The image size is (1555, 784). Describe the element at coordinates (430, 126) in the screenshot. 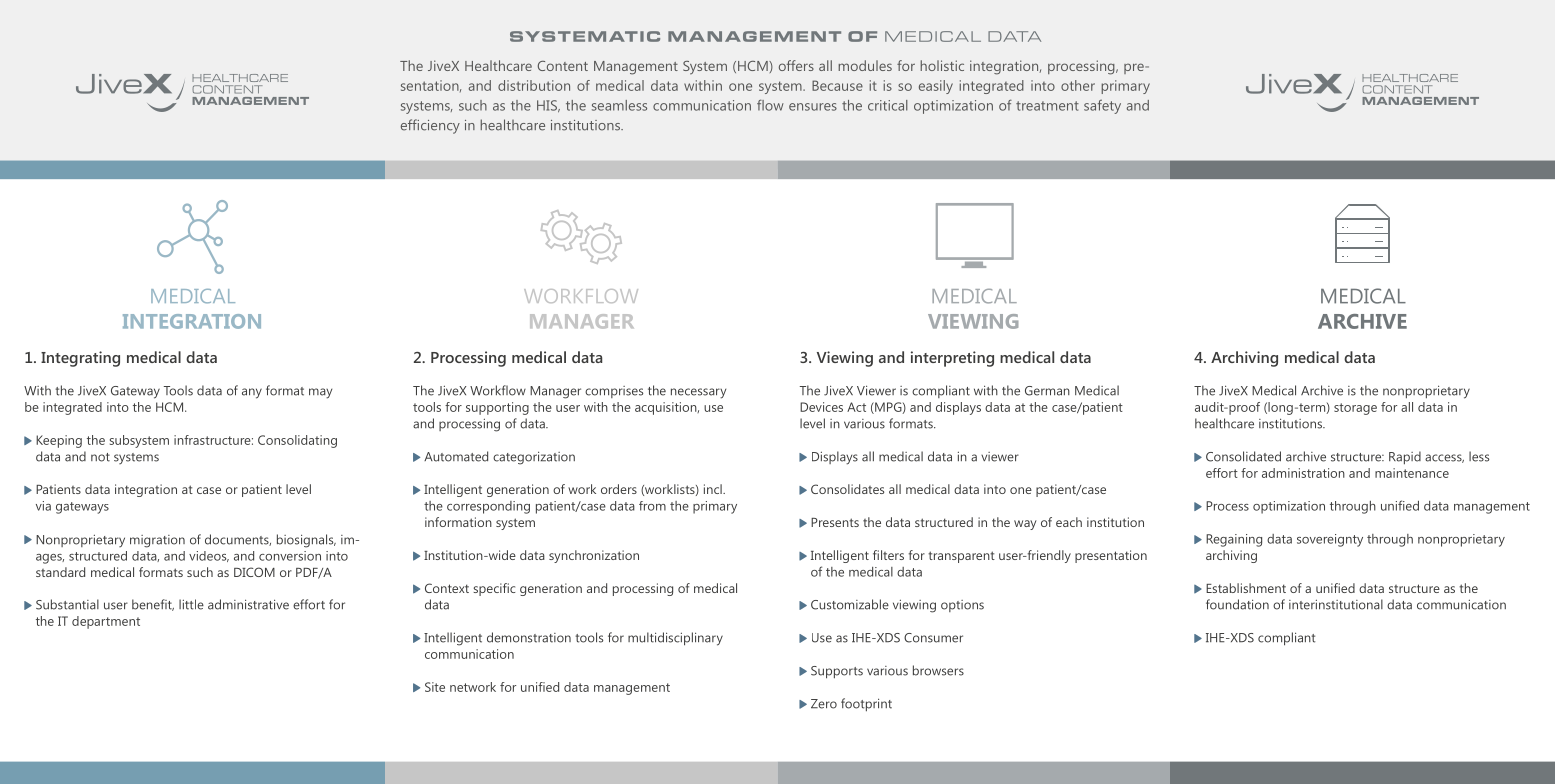

I see `efficiency` at that location.
